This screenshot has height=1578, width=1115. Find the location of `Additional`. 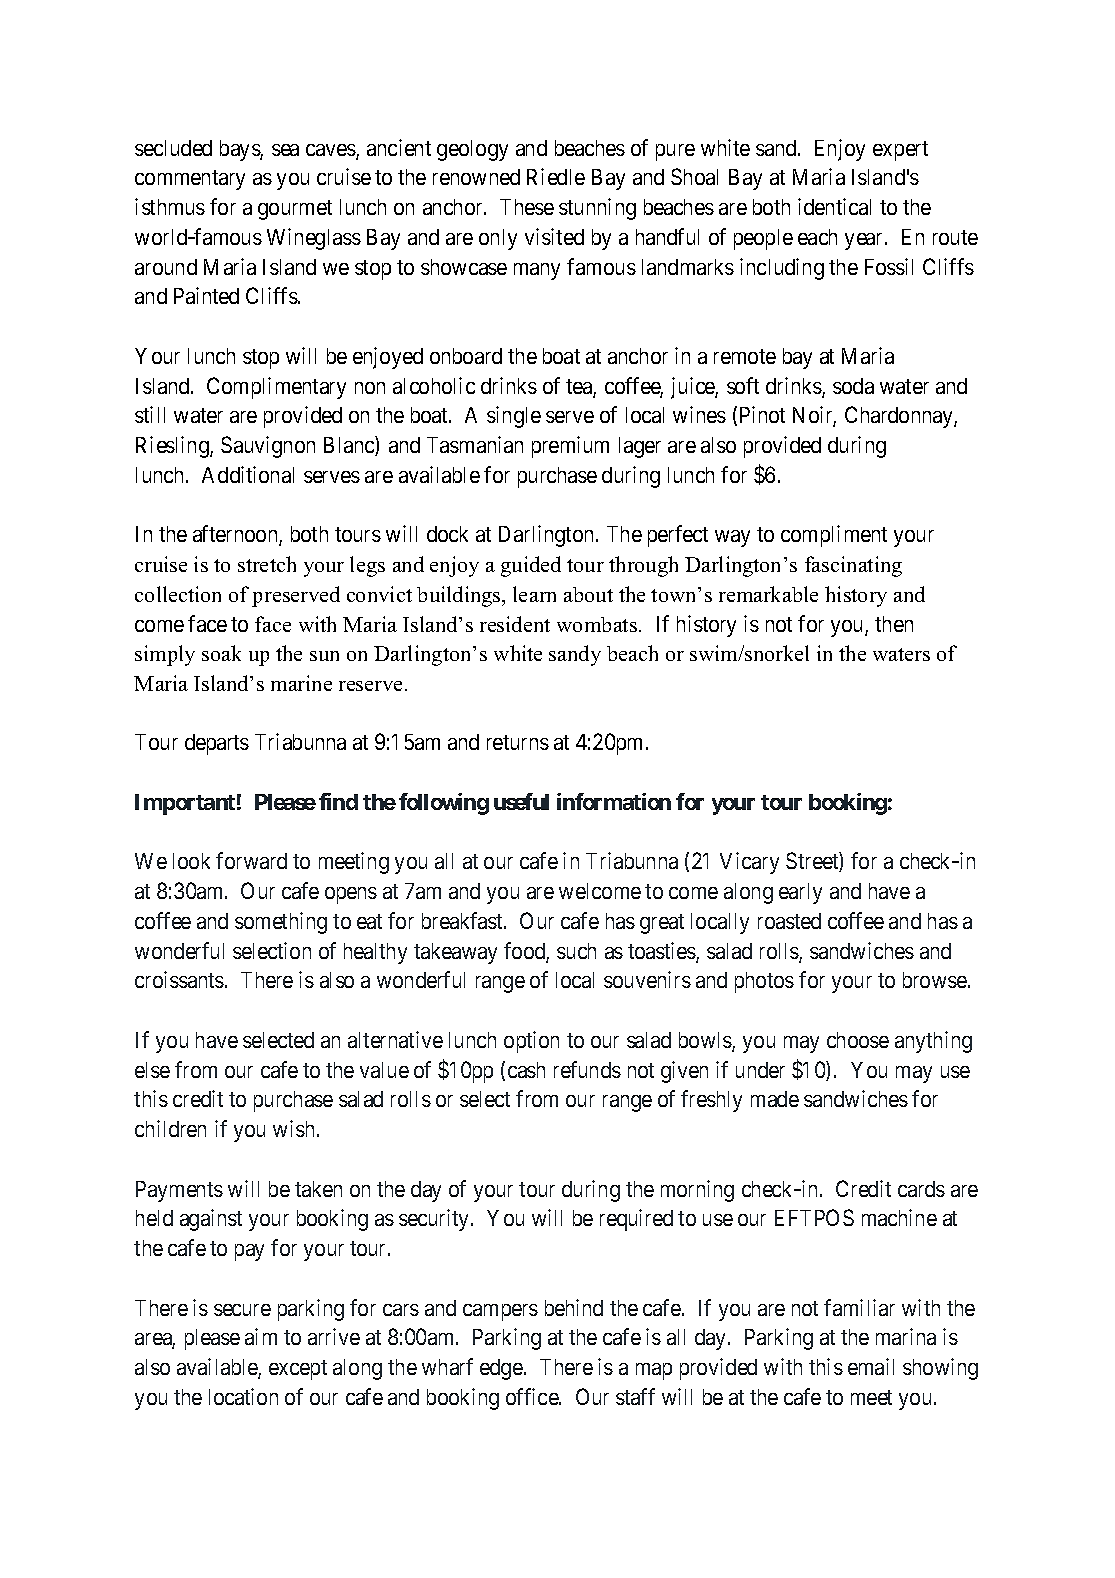

Additional is located at coordinates (248, 474).
